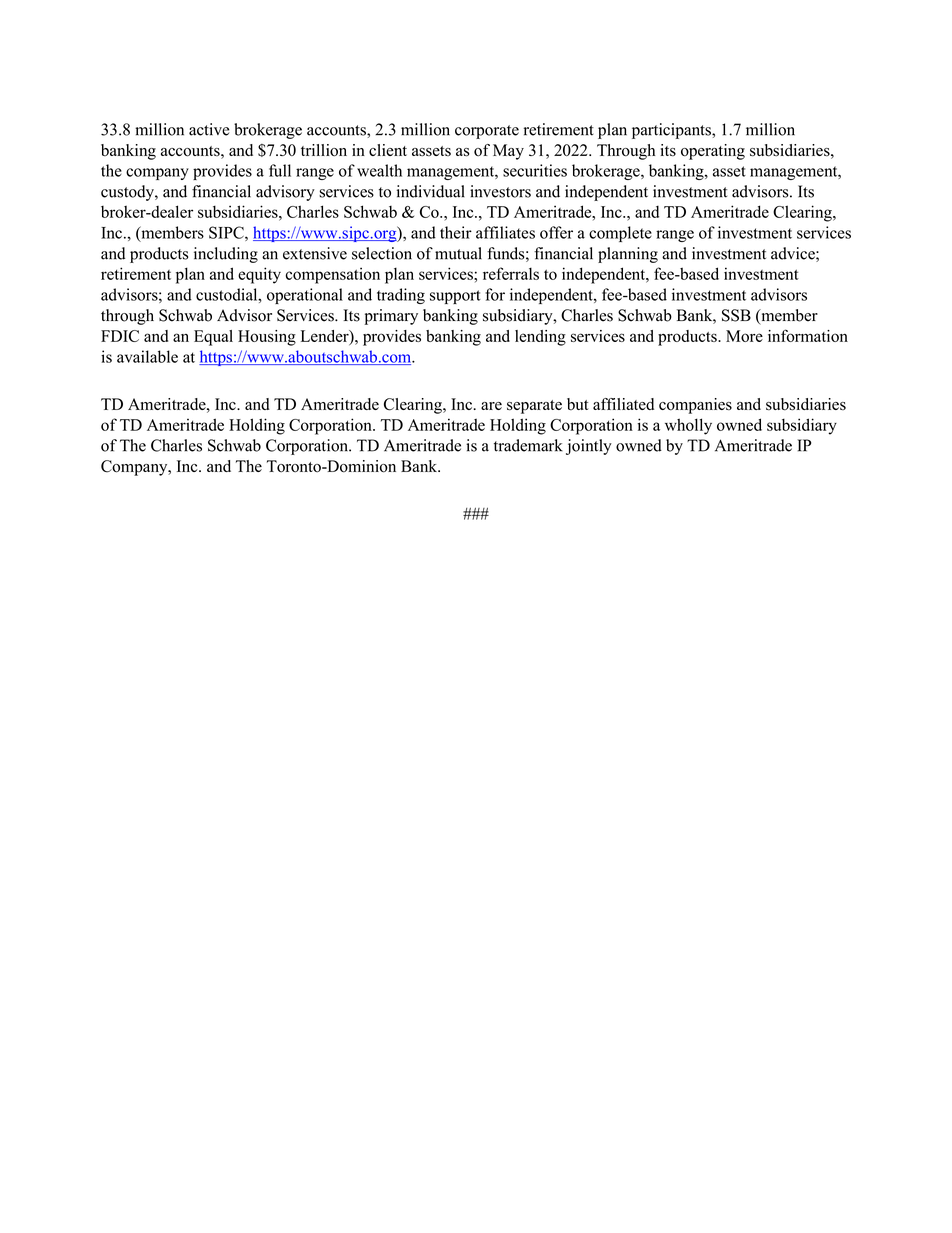 The width and height of the screenshot is (952, 1233). I want to click on are, so click(491, 406).
